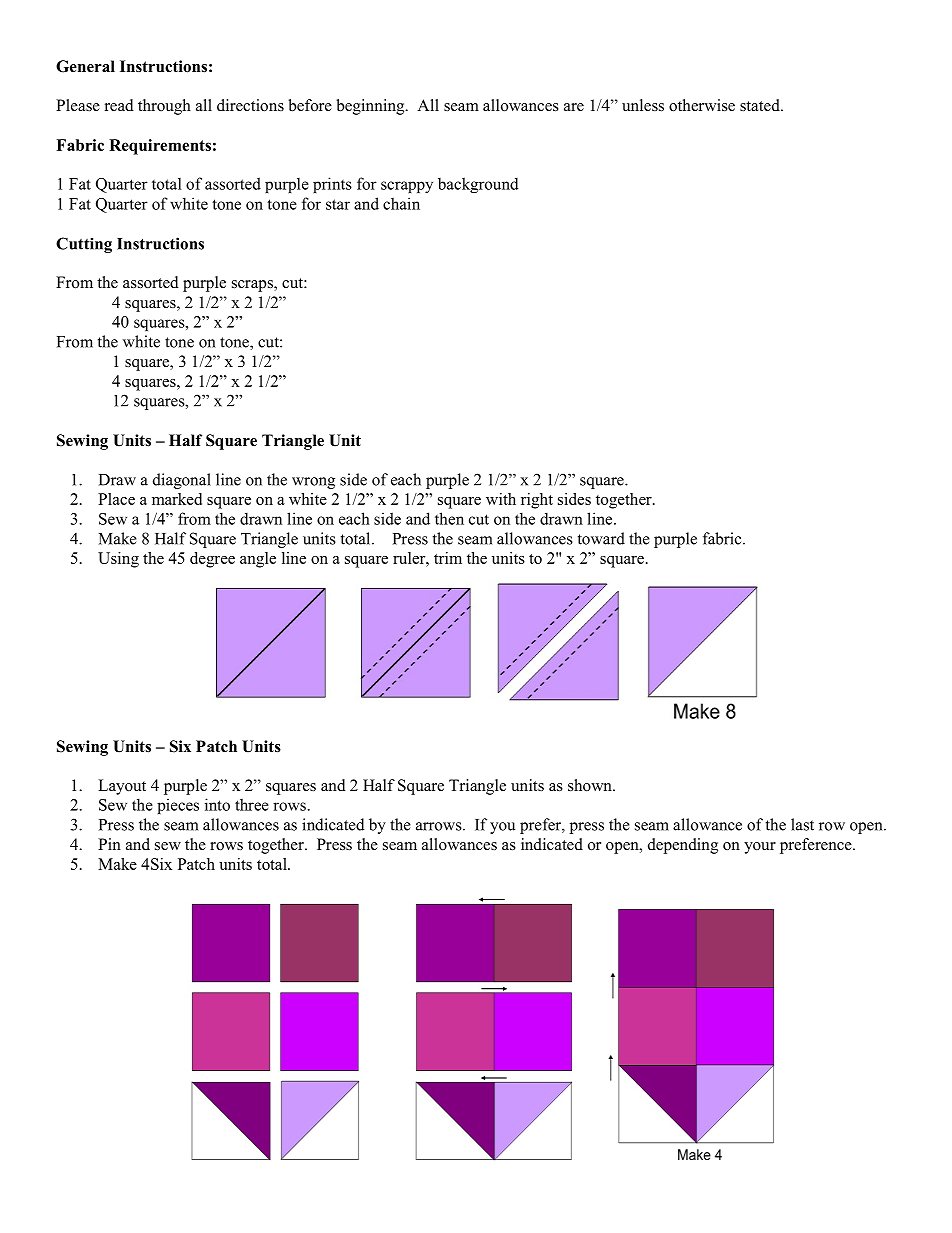 The width and height of the page is (952, 1233). Describe the element at coordinates (178, 806) in the page. I see `pieces` at that location.
